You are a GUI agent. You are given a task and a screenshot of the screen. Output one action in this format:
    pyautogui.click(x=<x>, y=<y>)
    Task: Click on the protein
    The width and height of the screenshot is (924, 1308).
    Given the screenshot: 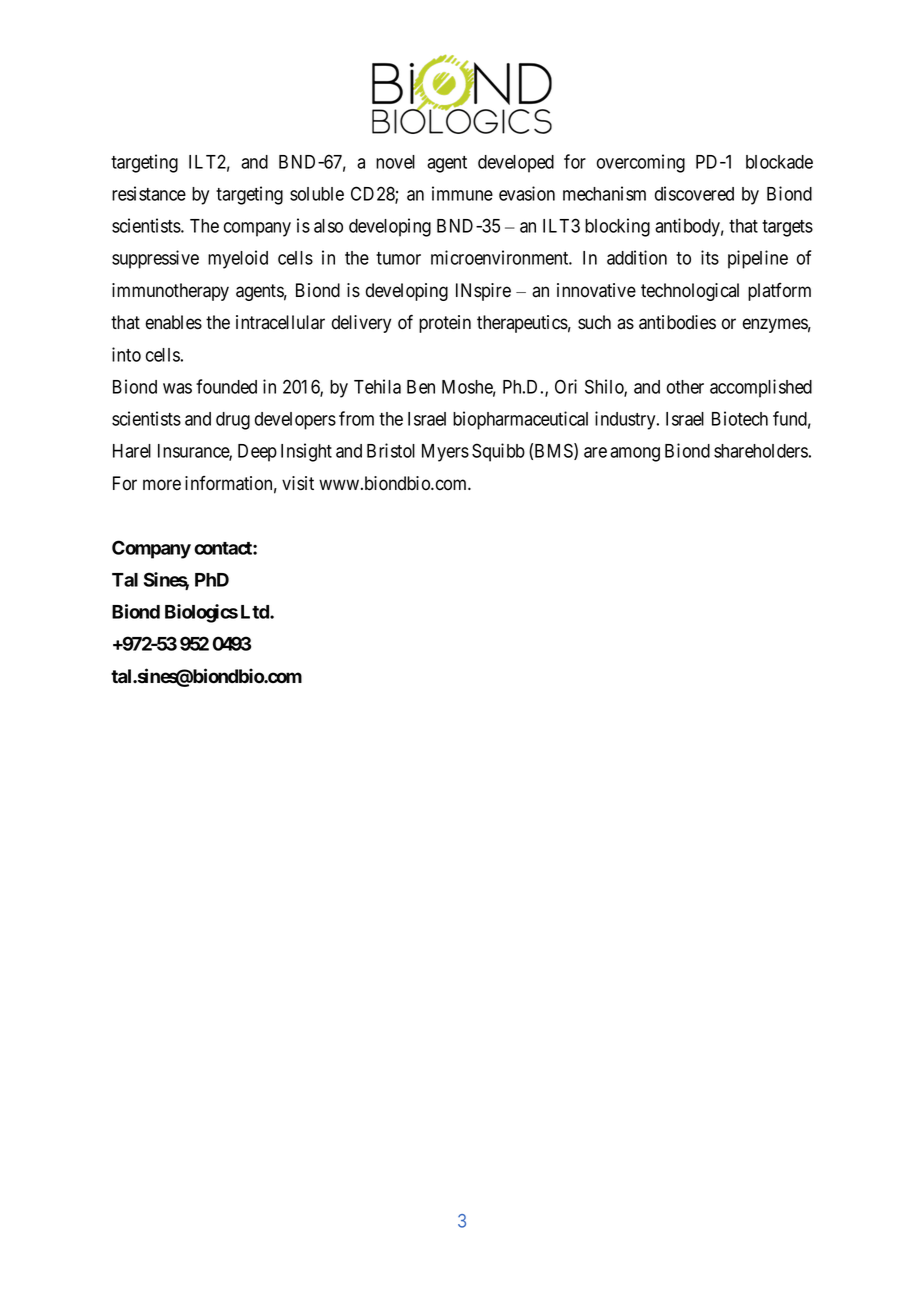 What is the action you would take?
    pyautogui.click(x=445, y=324)
